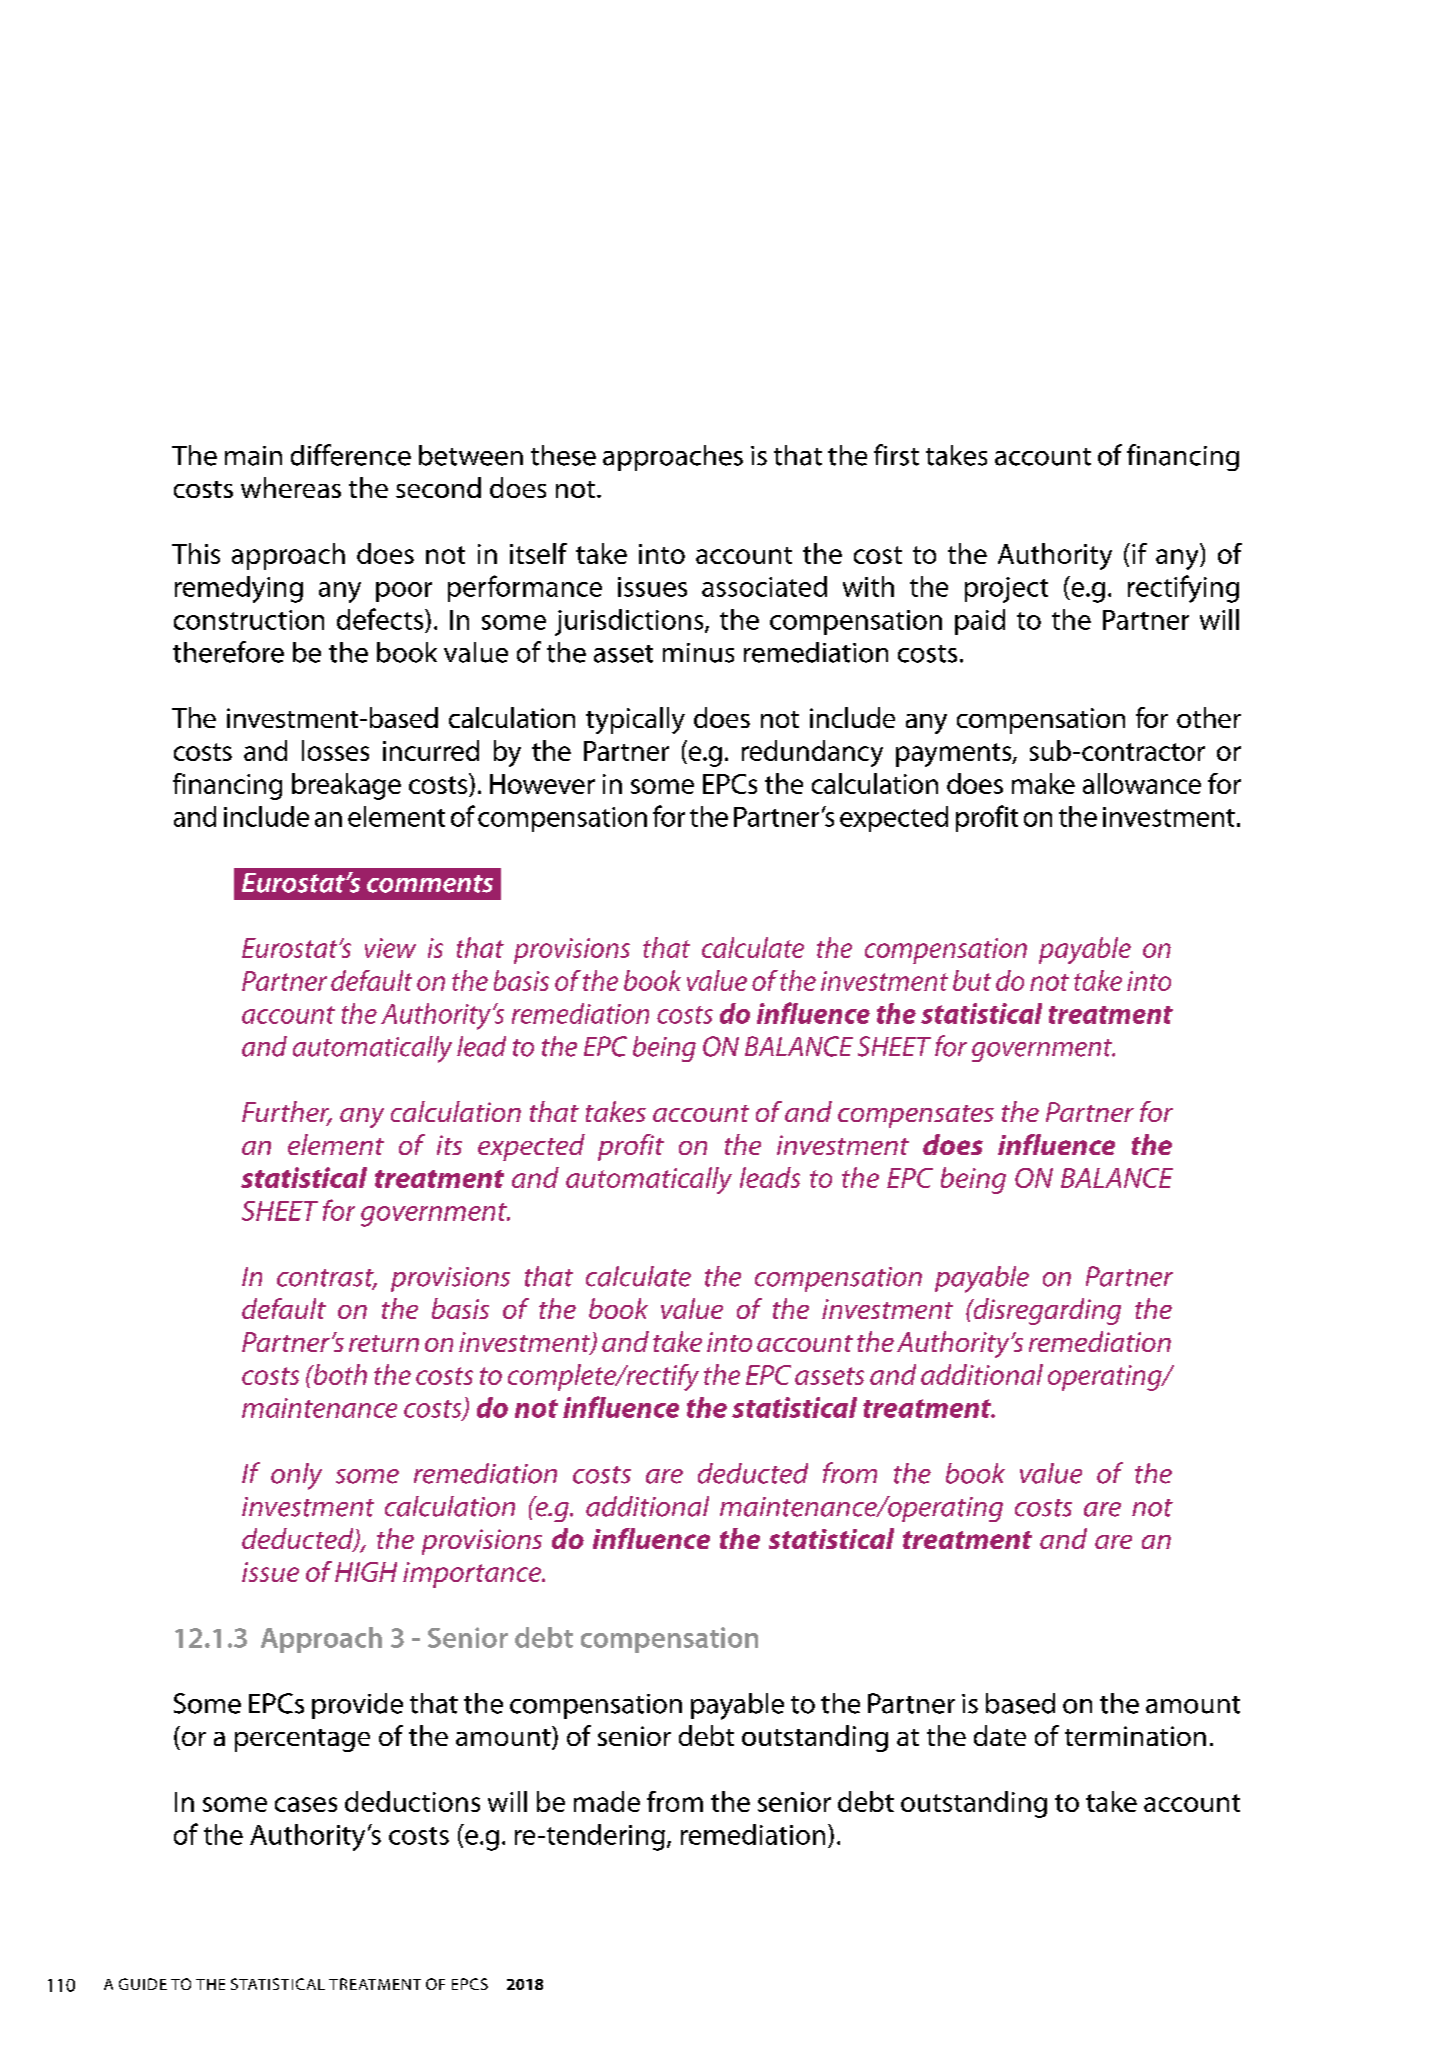 This screenshot has width=1448, height=2048. I want to click on GUIDE, so click(143, 1984).
